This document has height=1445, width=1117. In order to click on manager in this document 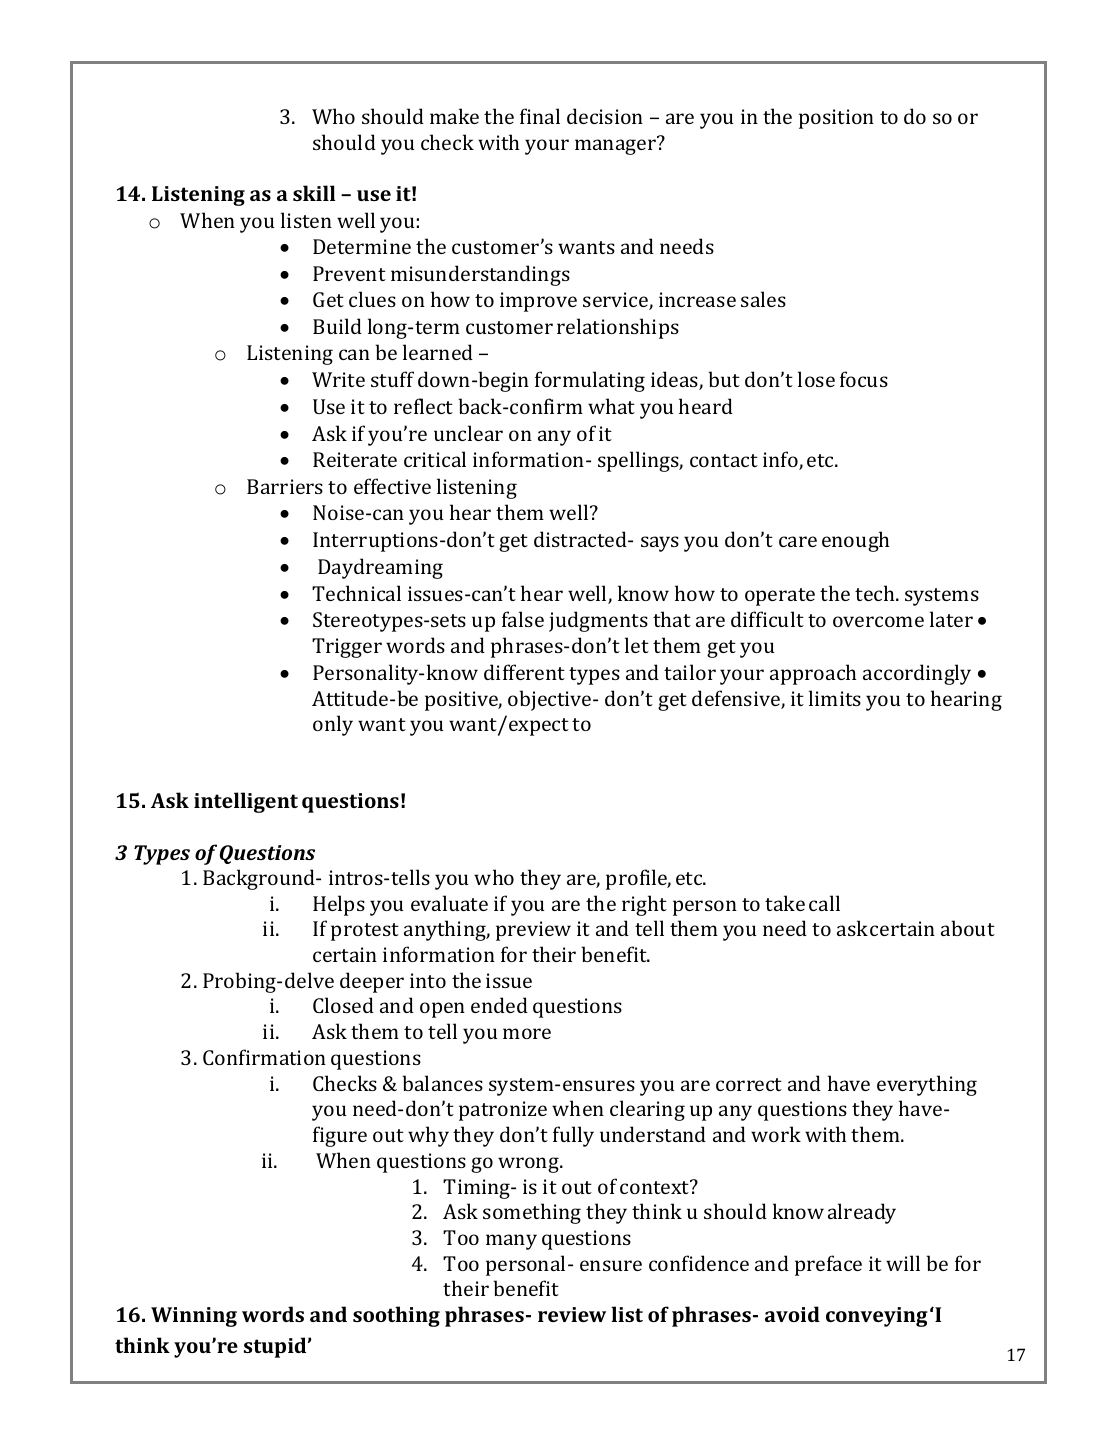, I will do `click(615, 147)`.
